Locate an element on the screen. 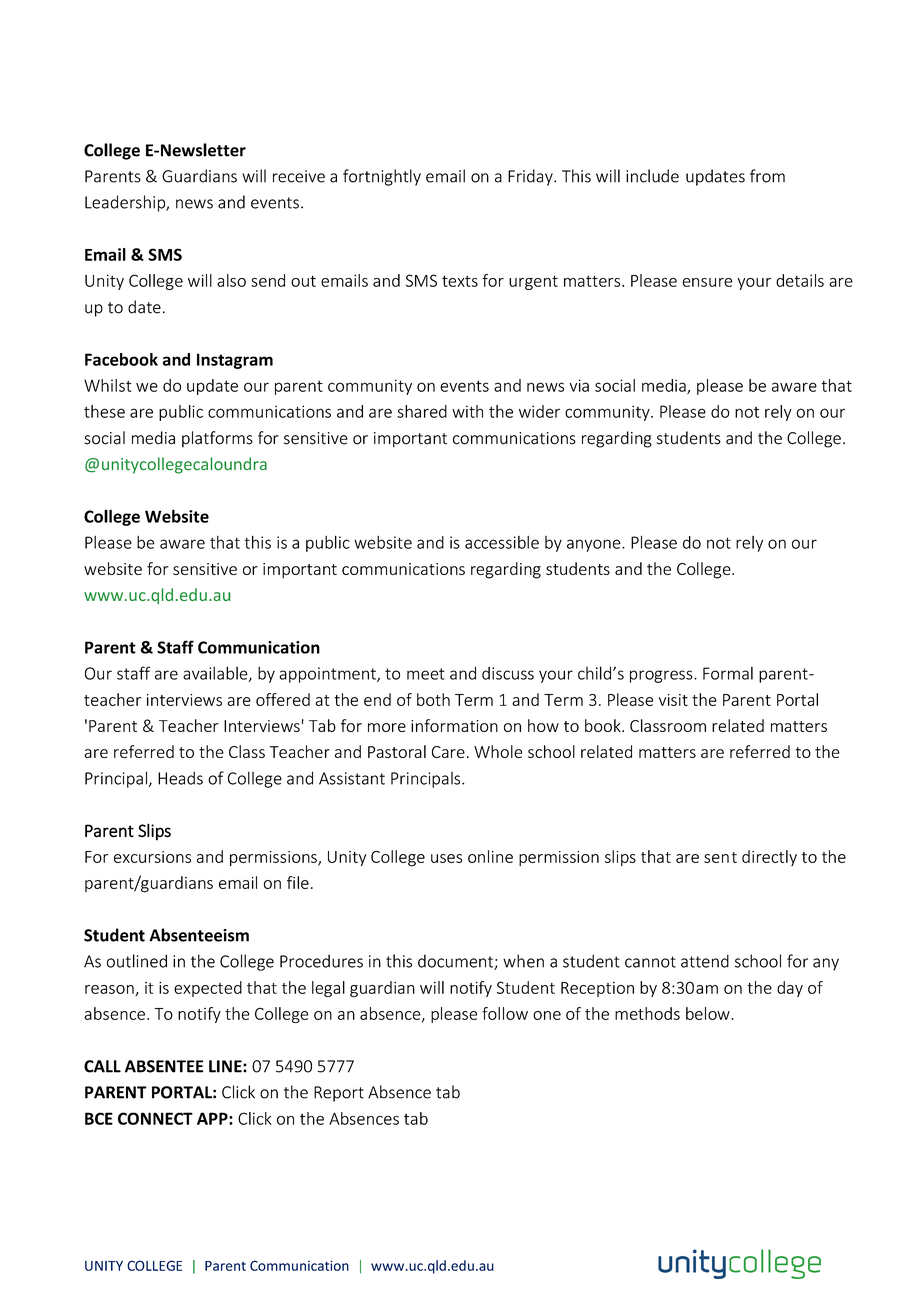 This screenshot has height=1308, width=924. Formal is located at coordinates (728, 673).
